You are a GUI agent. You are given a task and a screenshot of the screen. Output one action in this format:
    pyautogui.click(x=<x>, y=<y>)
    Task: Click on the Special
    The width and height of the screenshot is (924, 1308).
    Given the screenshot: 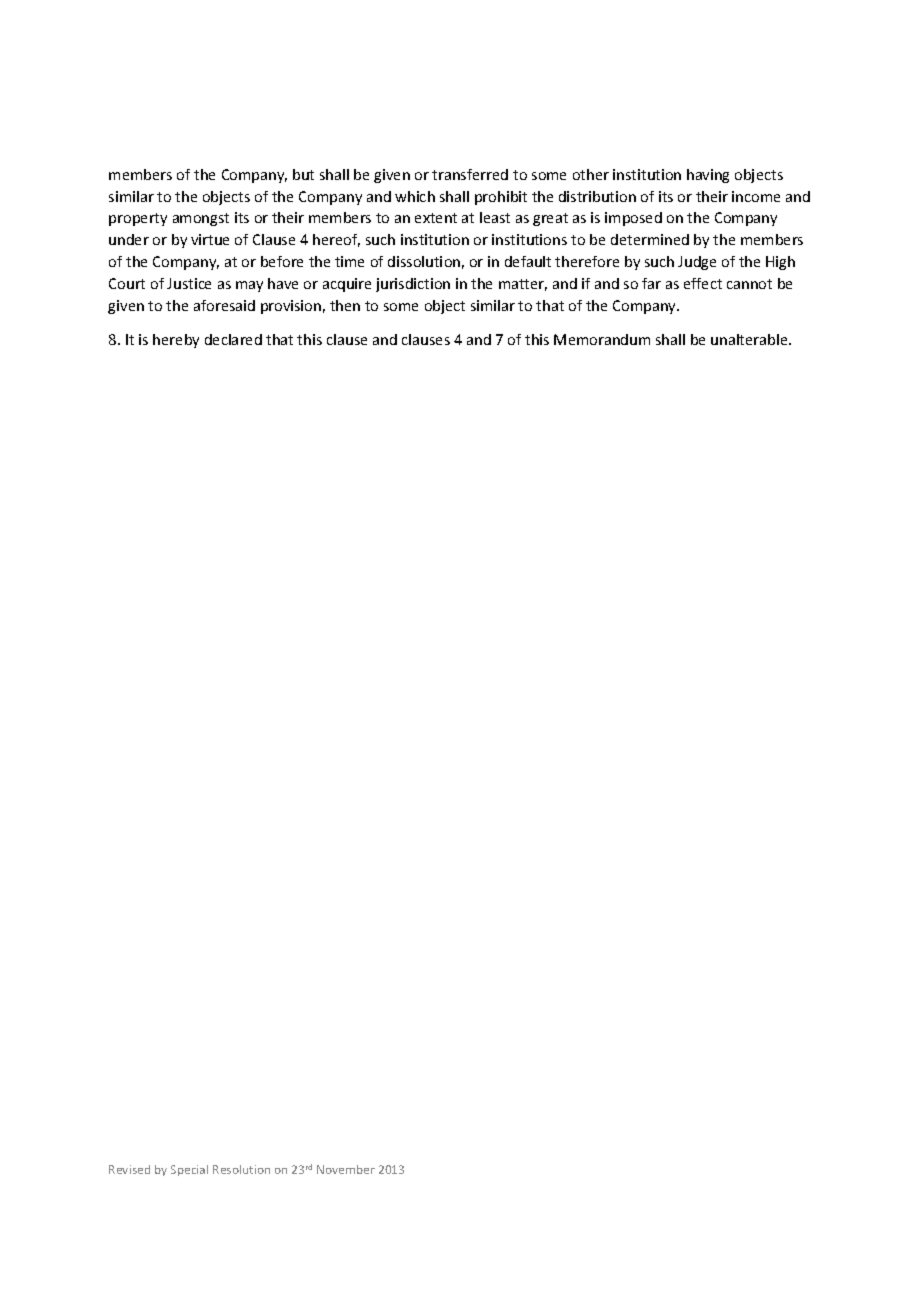 What is the action you would take?
    pyautogui.click(x=189, y=1170)
